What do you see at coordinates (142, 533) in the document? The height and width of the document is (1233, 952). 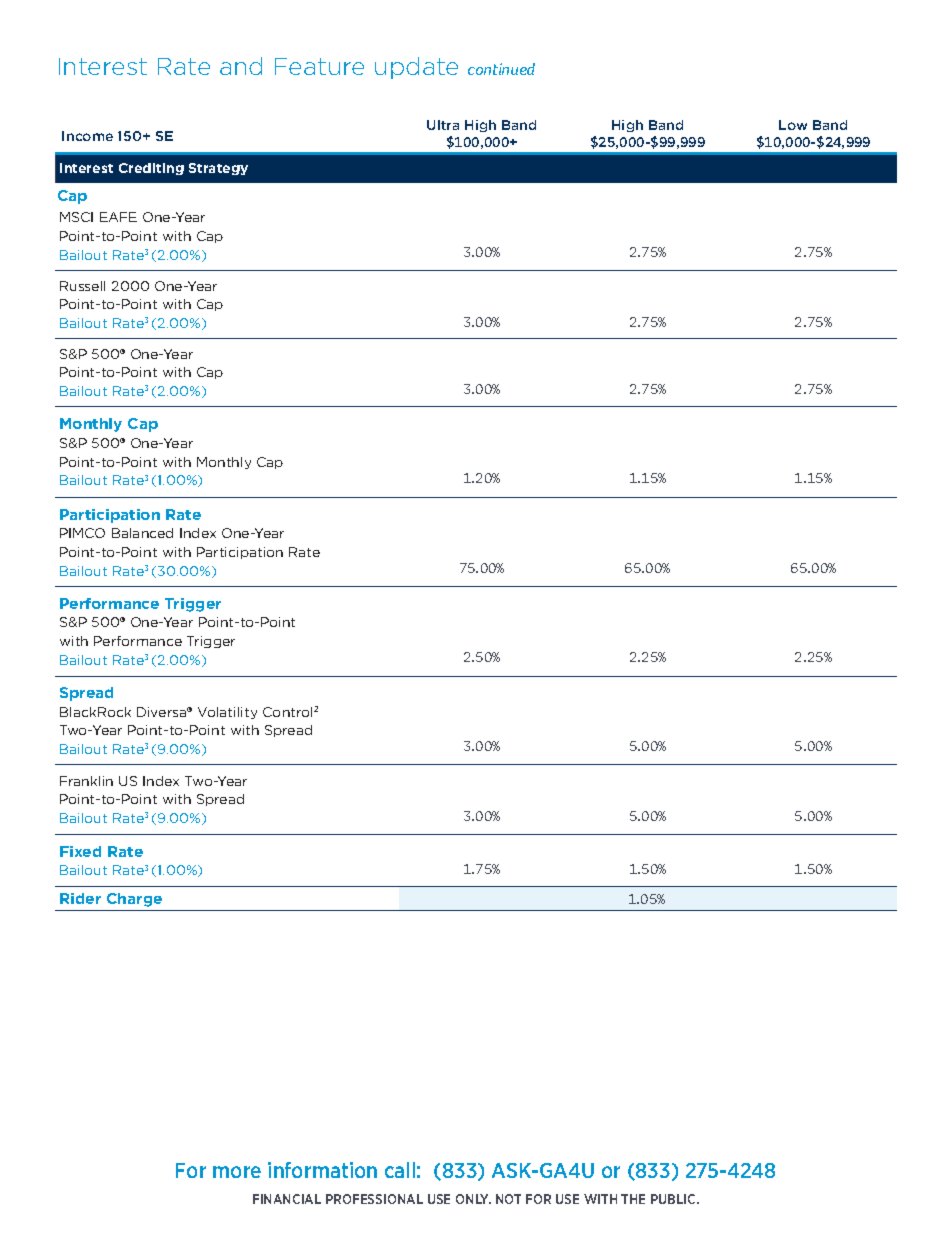 I see `Balanced` at bounding box center [142, 533].
